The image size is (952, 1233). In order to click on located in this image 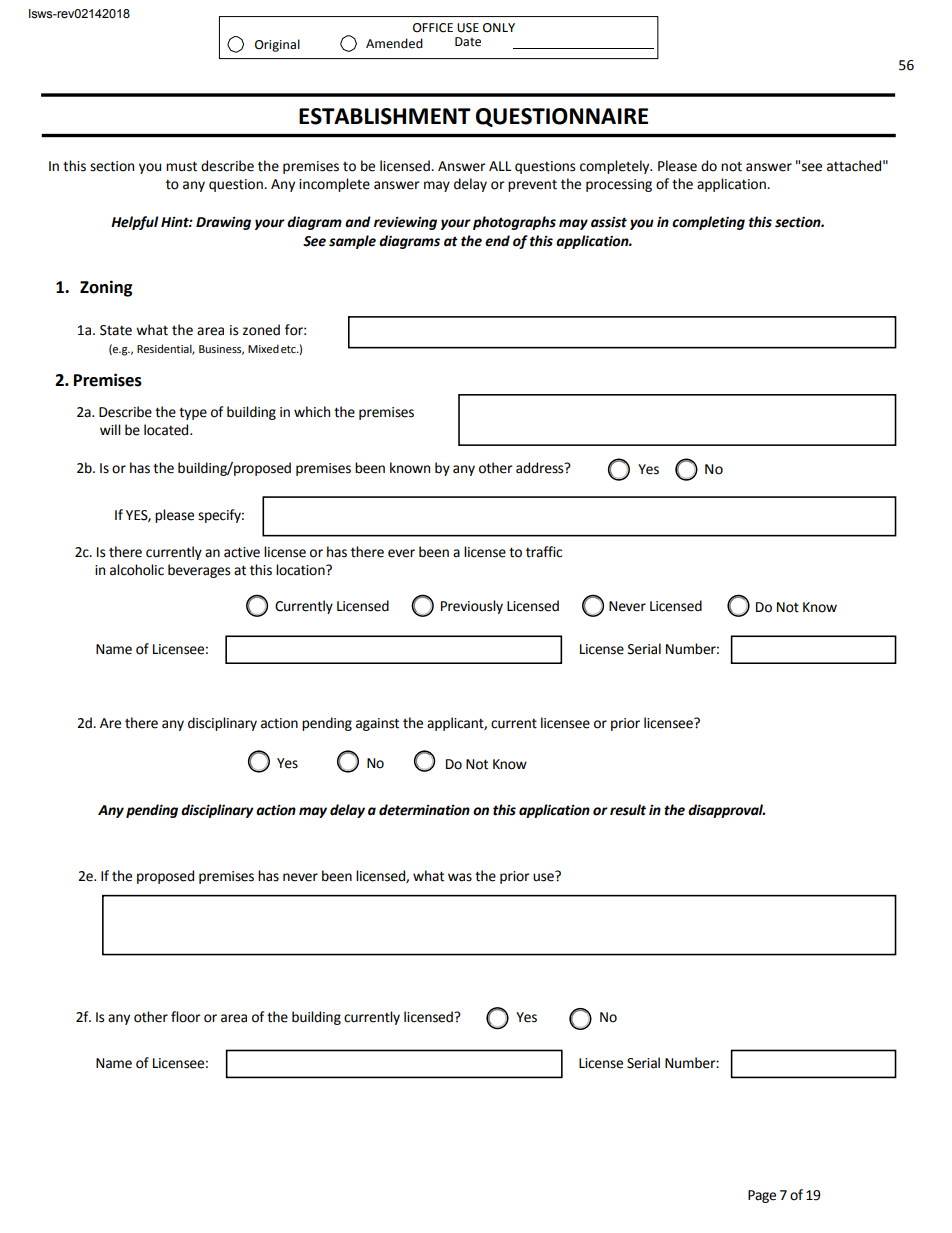, I will do `click(167, 430)`.
